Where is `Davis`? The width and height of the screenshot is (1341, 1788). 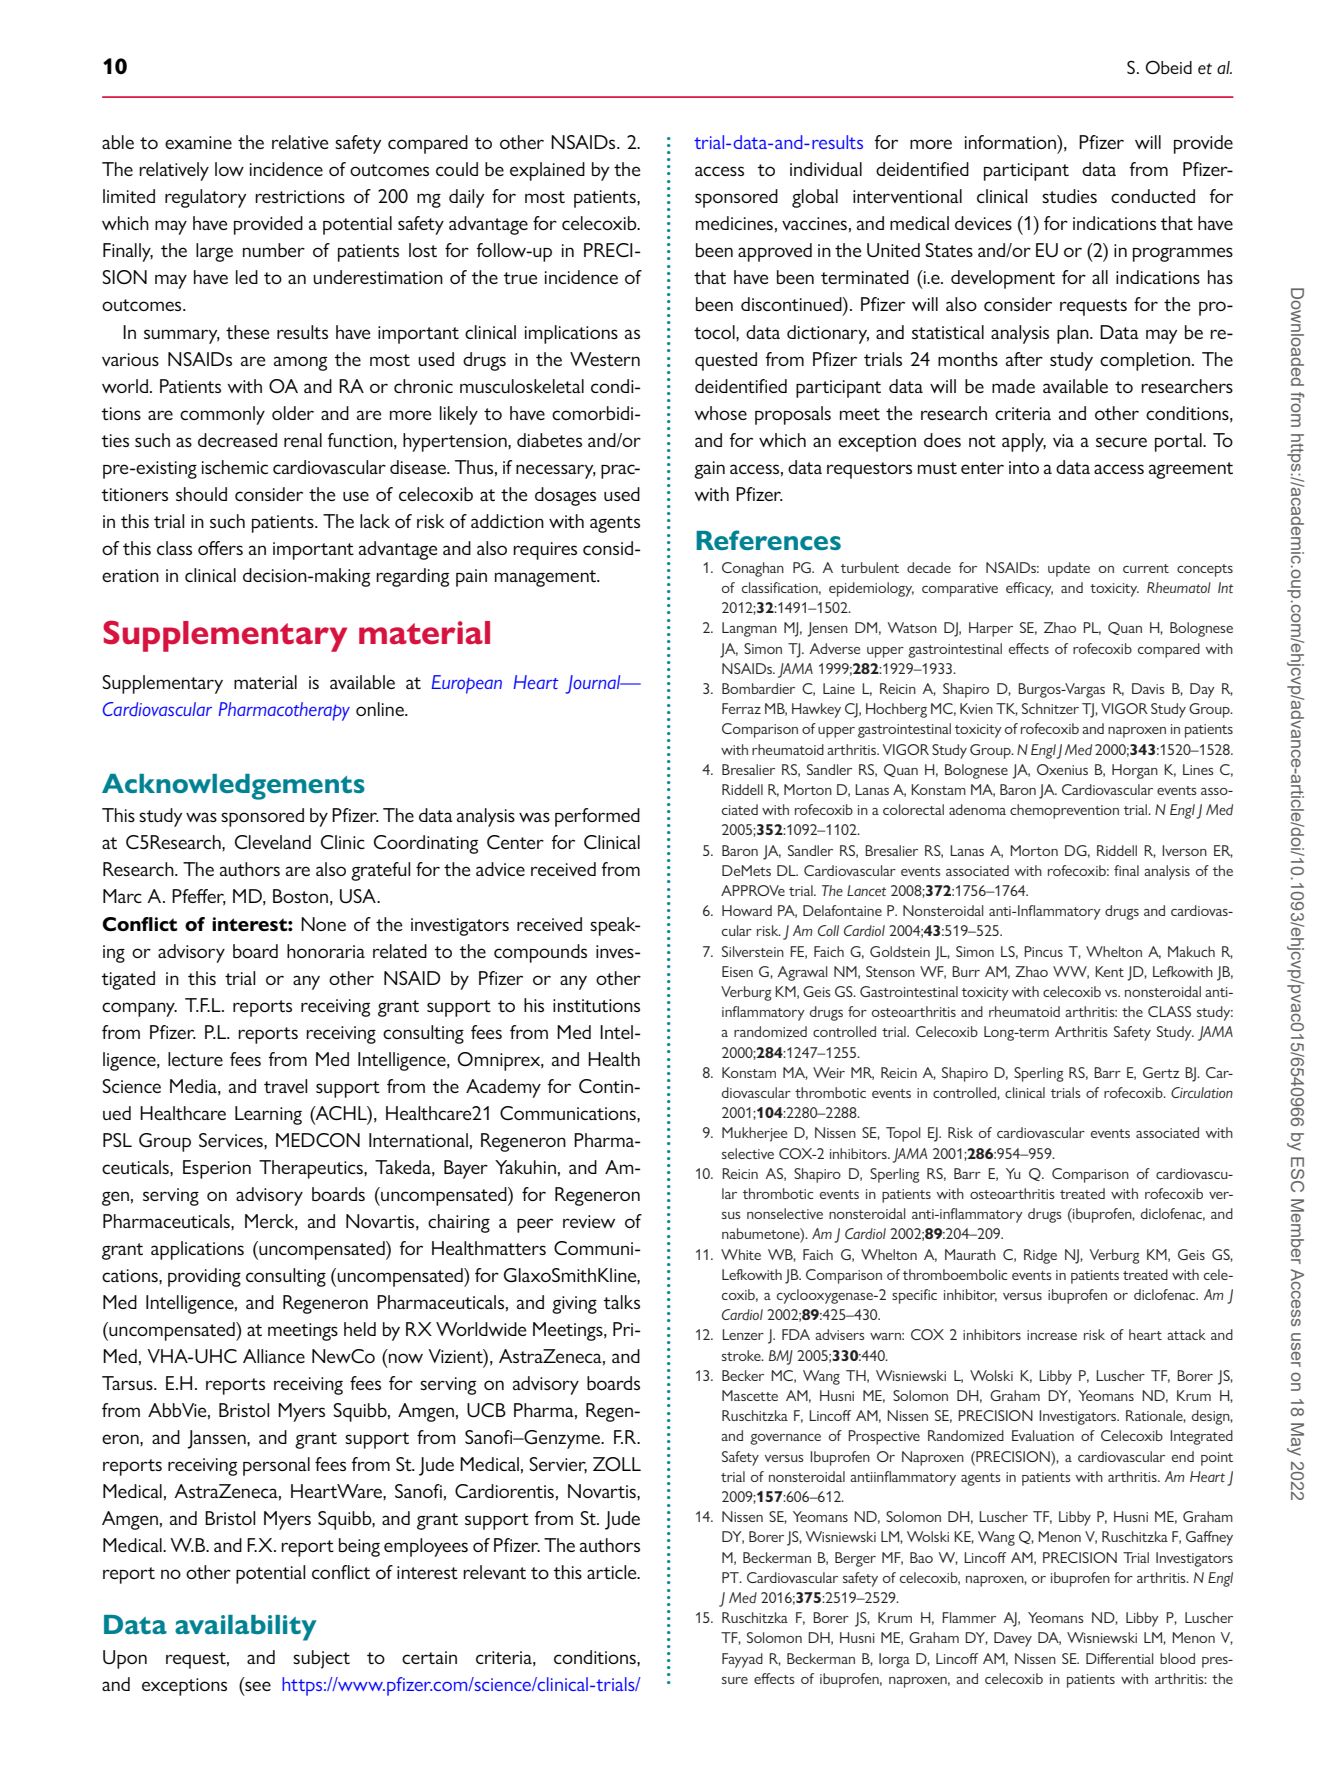 Davis is located at coordinates (1148, 688).
